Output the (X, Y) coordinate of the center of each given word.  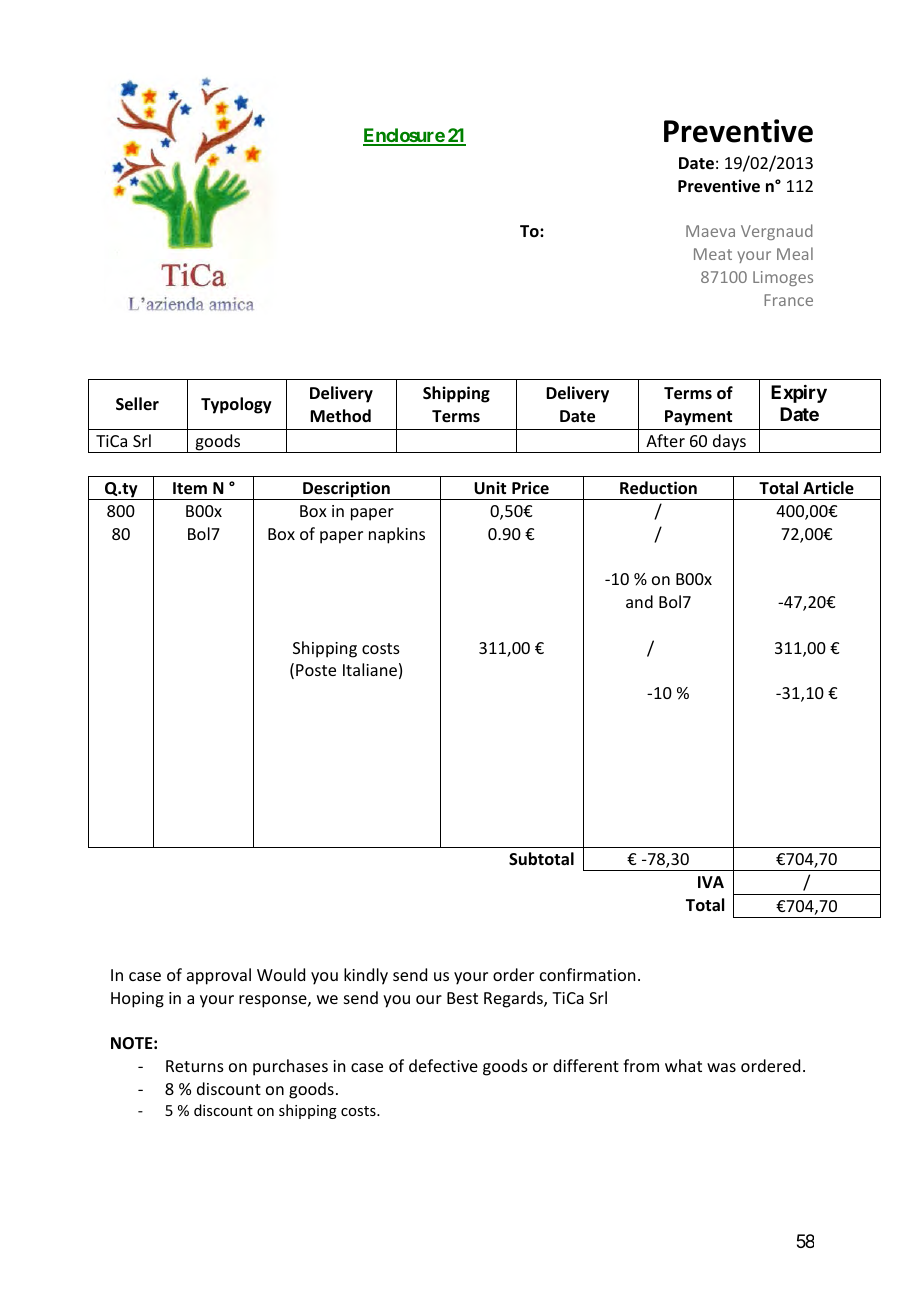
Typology (236, 405)
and (639, 601)
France (788, 300)
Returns (195, 1066)
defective (443, 1065)
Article (828, 488)
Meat (713, 254)
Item (190, 488)
